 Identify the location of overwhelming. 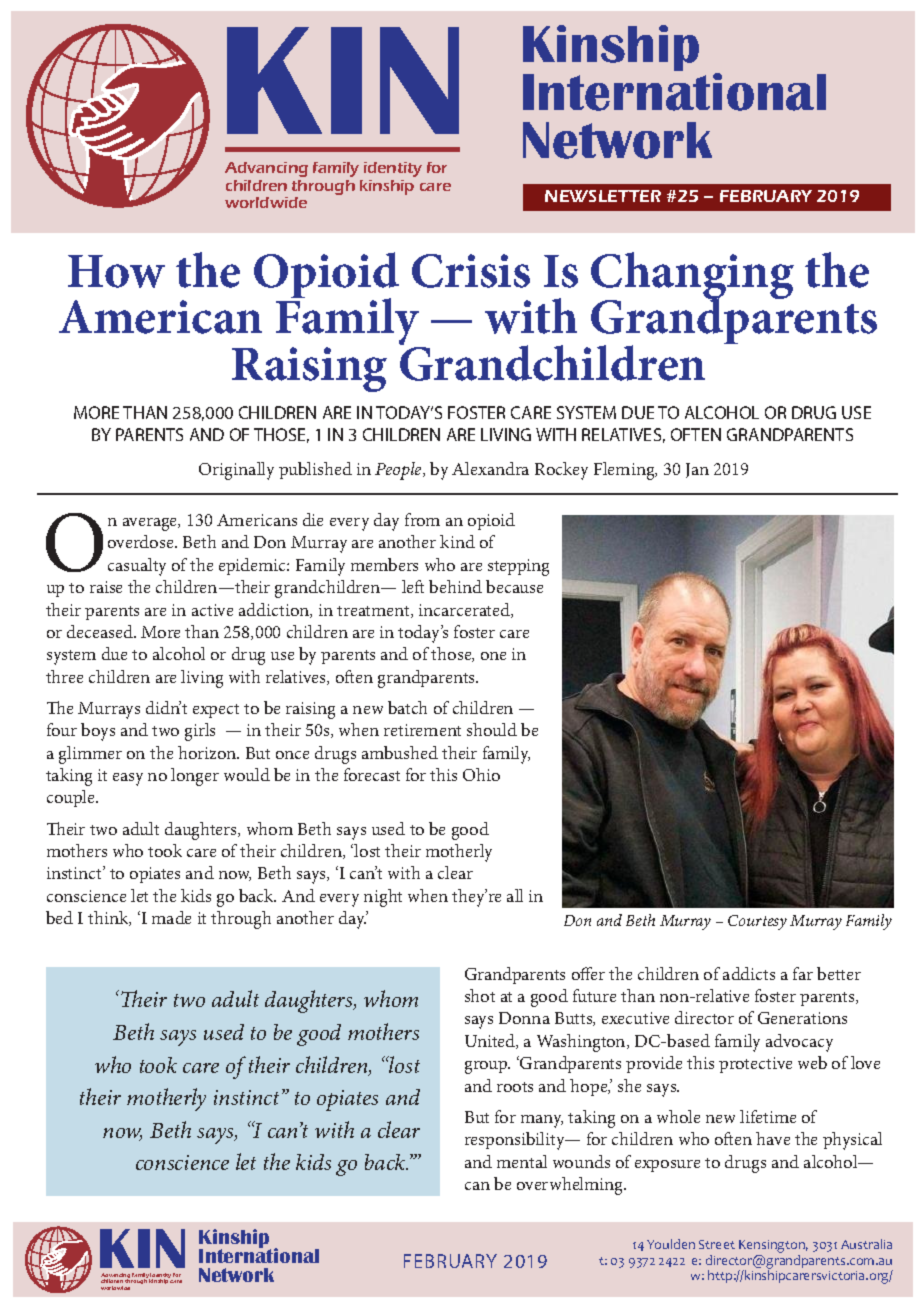
(571, 1186).
